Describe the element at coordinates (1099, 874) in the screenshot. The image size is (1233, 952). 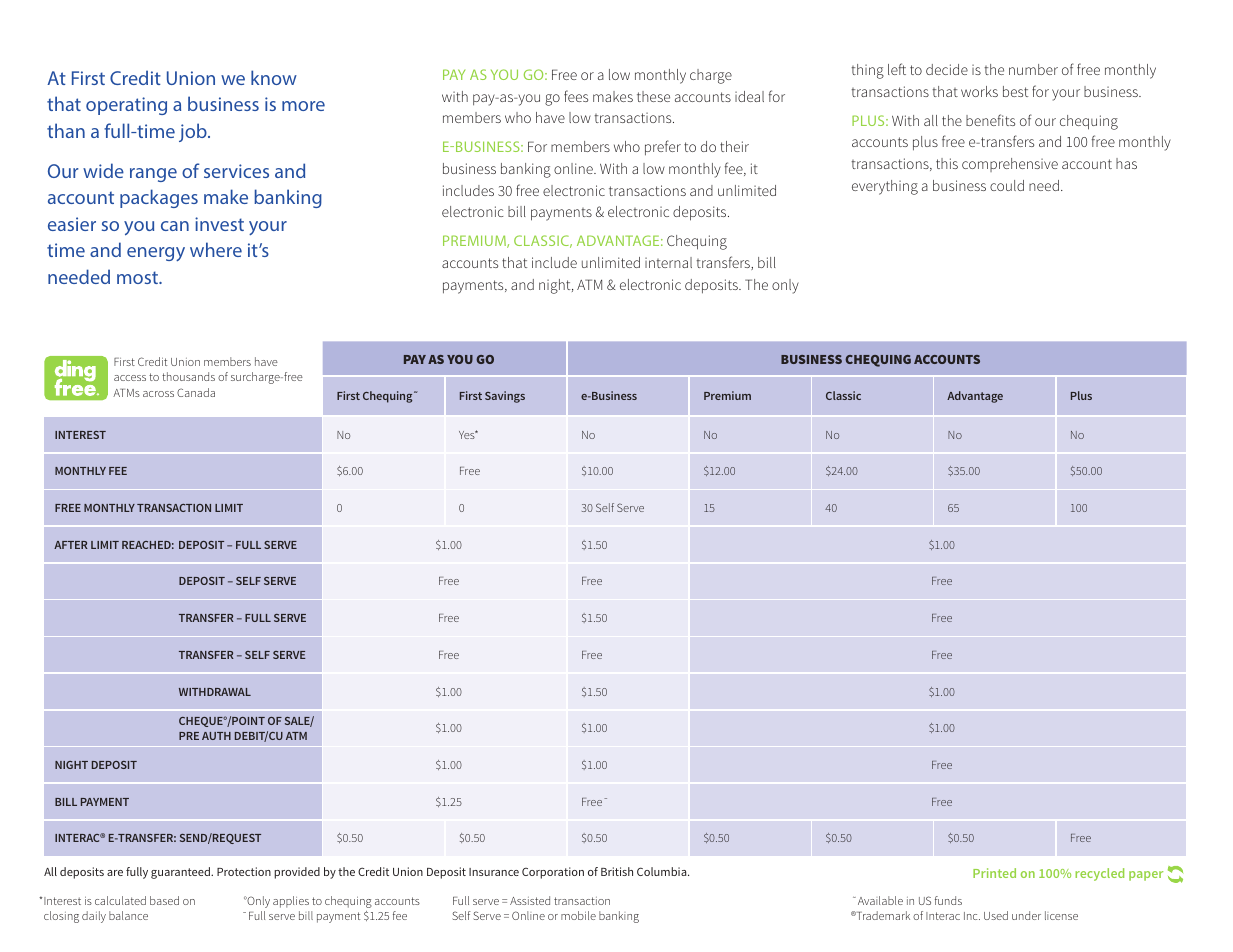
I see `recycled` at that location.
